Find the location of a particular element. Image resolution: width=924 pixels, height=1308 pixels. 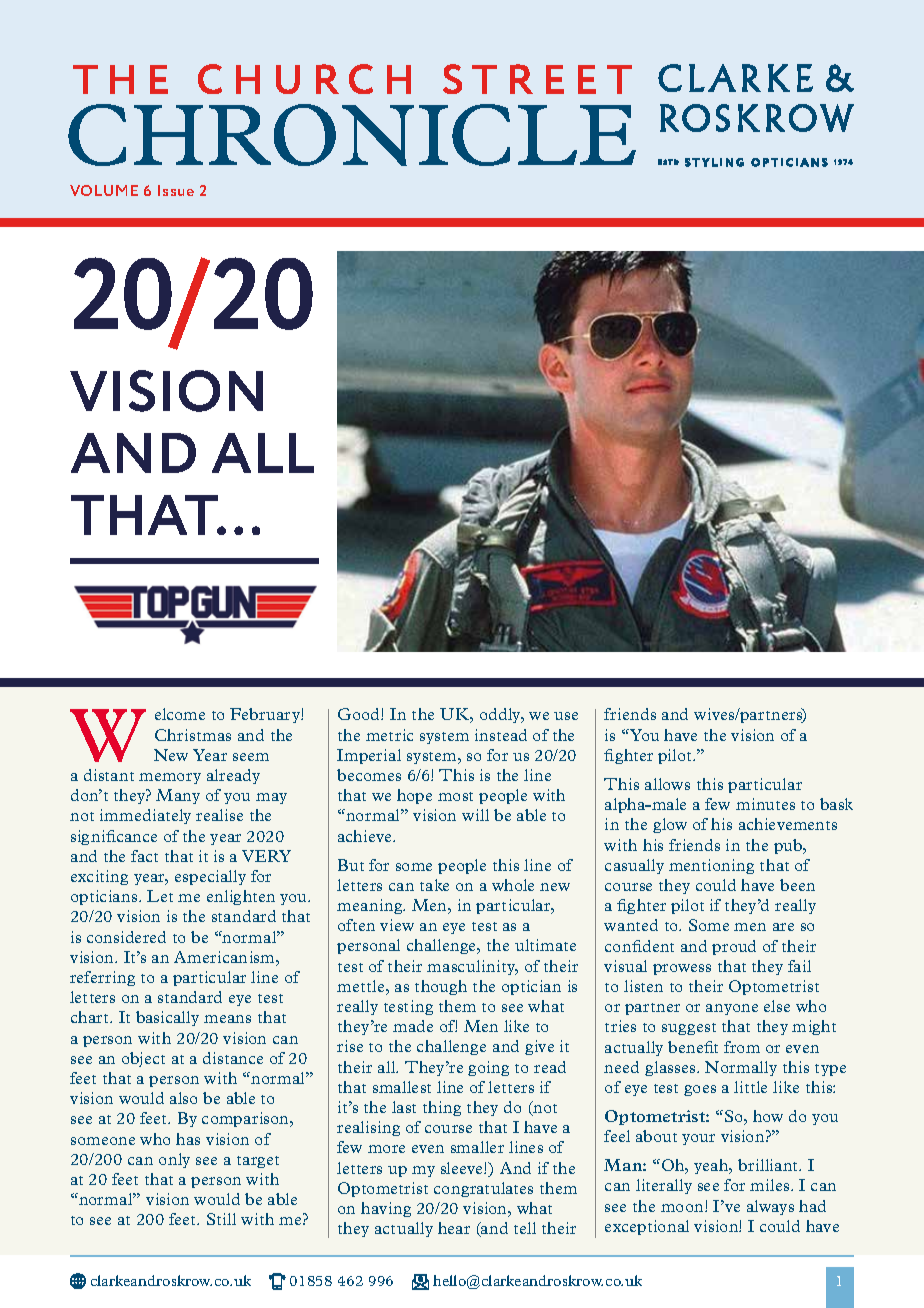

STREET is located at coordinates (537, 79).
